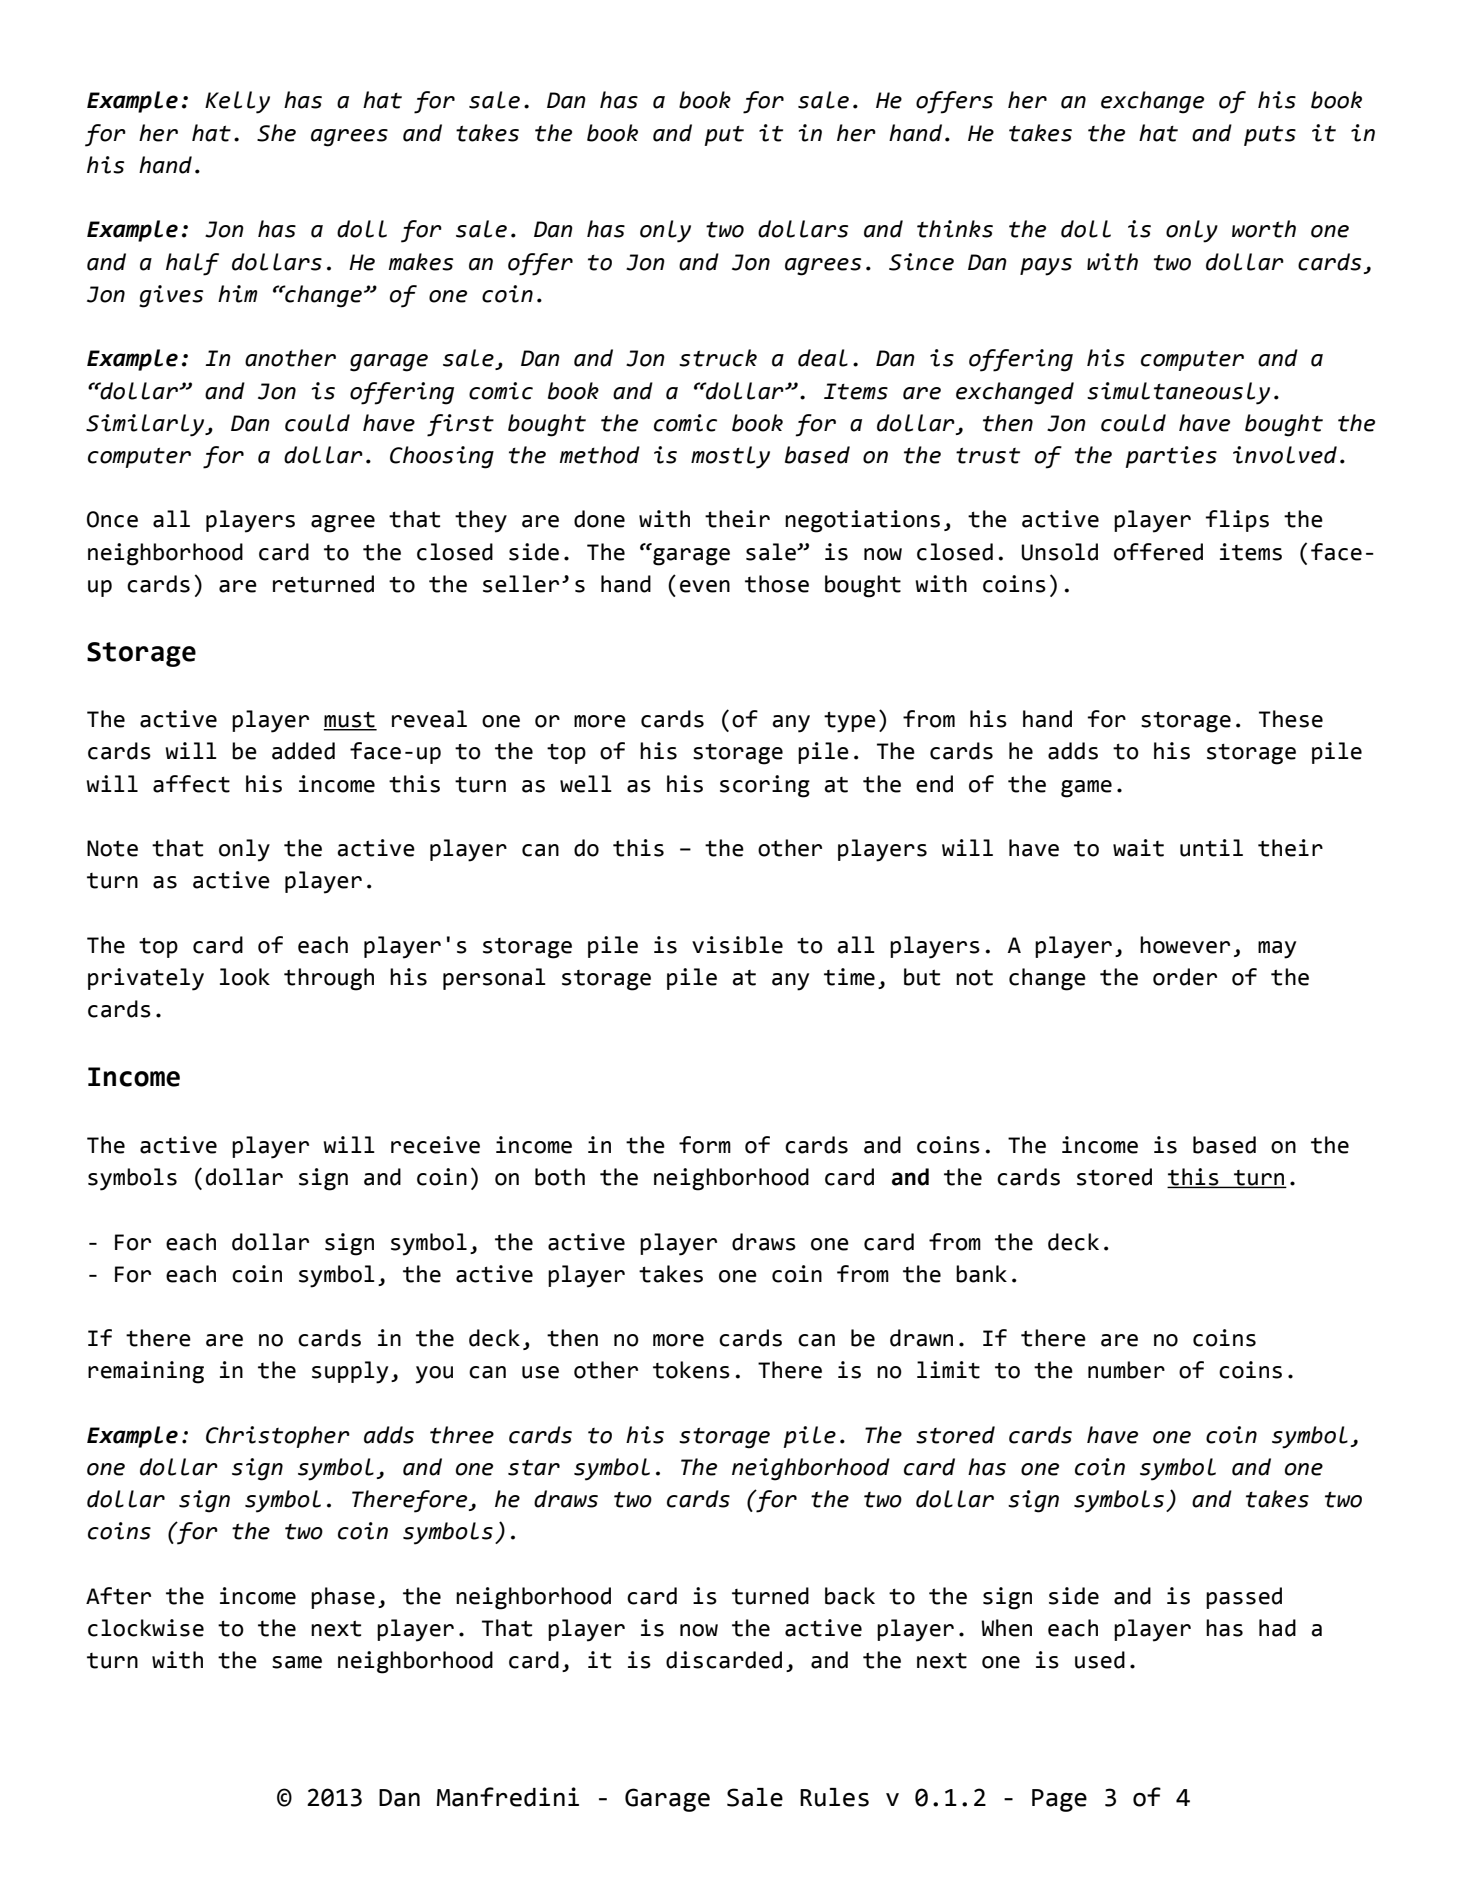 This screenshot has height=1898, width=1467. I want to click on Rules, so click(834, 1797).
